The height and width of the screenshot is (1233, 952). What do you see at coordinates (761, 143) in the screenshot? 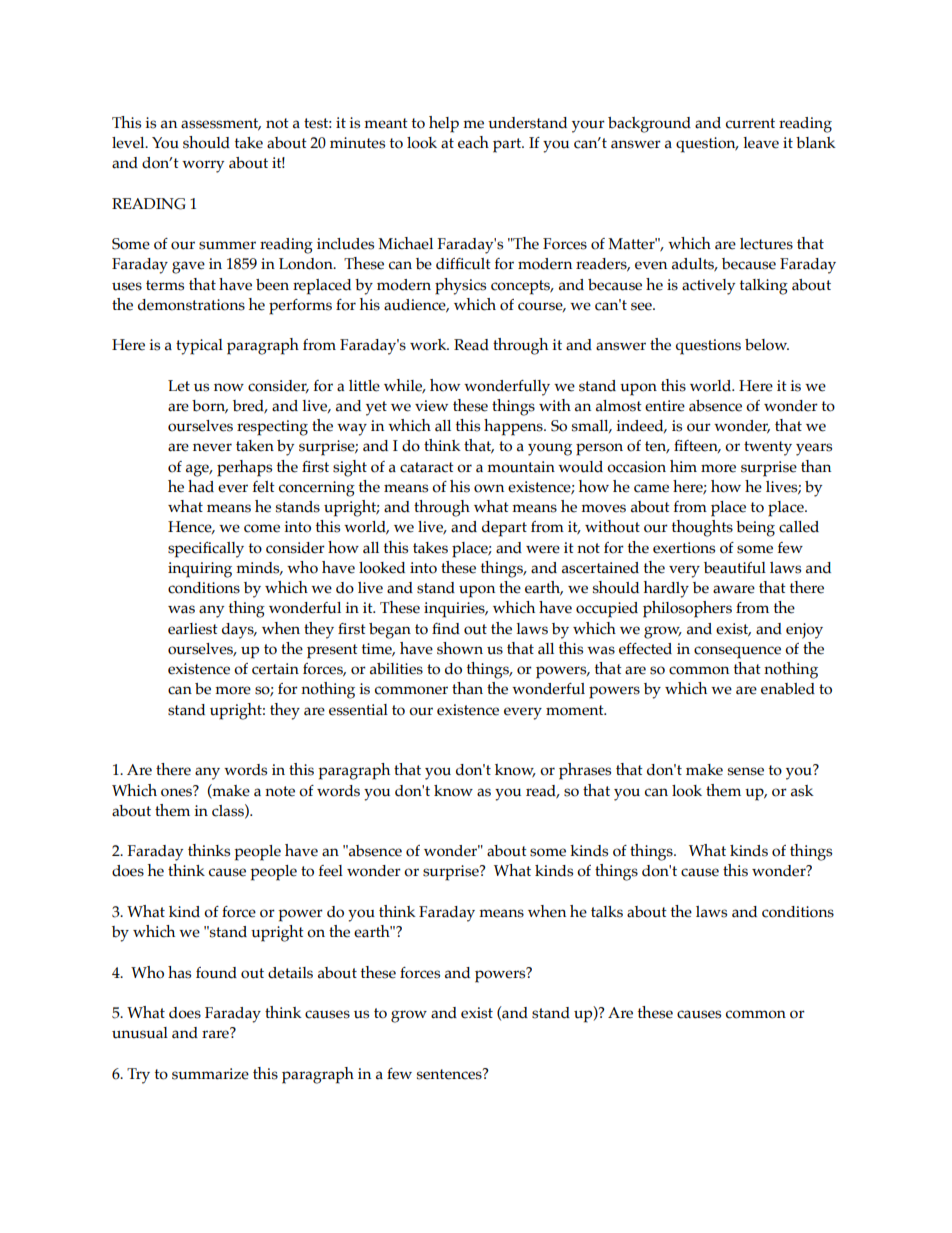
I see `leave` at bounding box center [761, 143].
